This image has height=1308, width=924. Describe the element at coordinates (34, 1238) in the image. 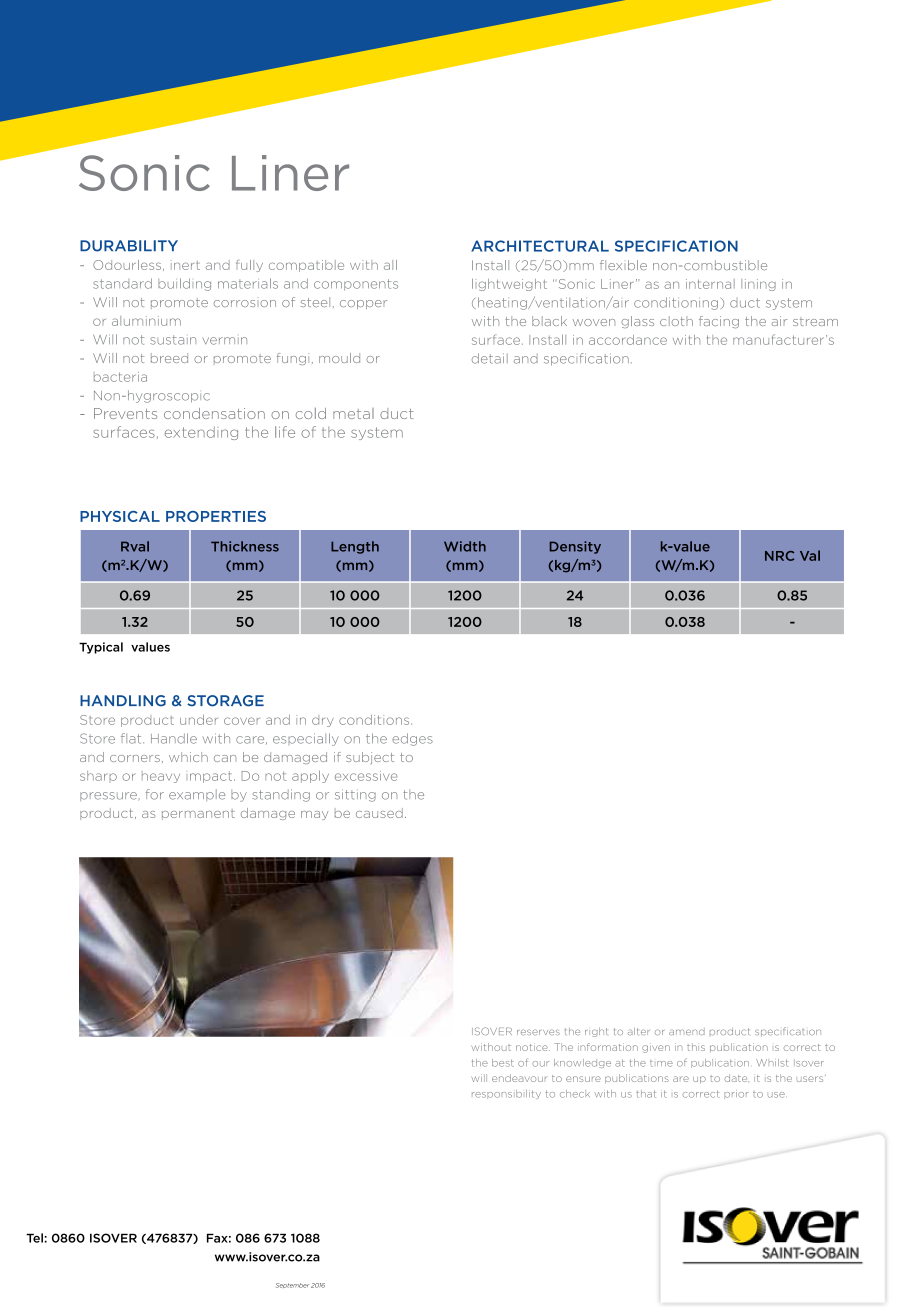

I see `Tel` at that location.
